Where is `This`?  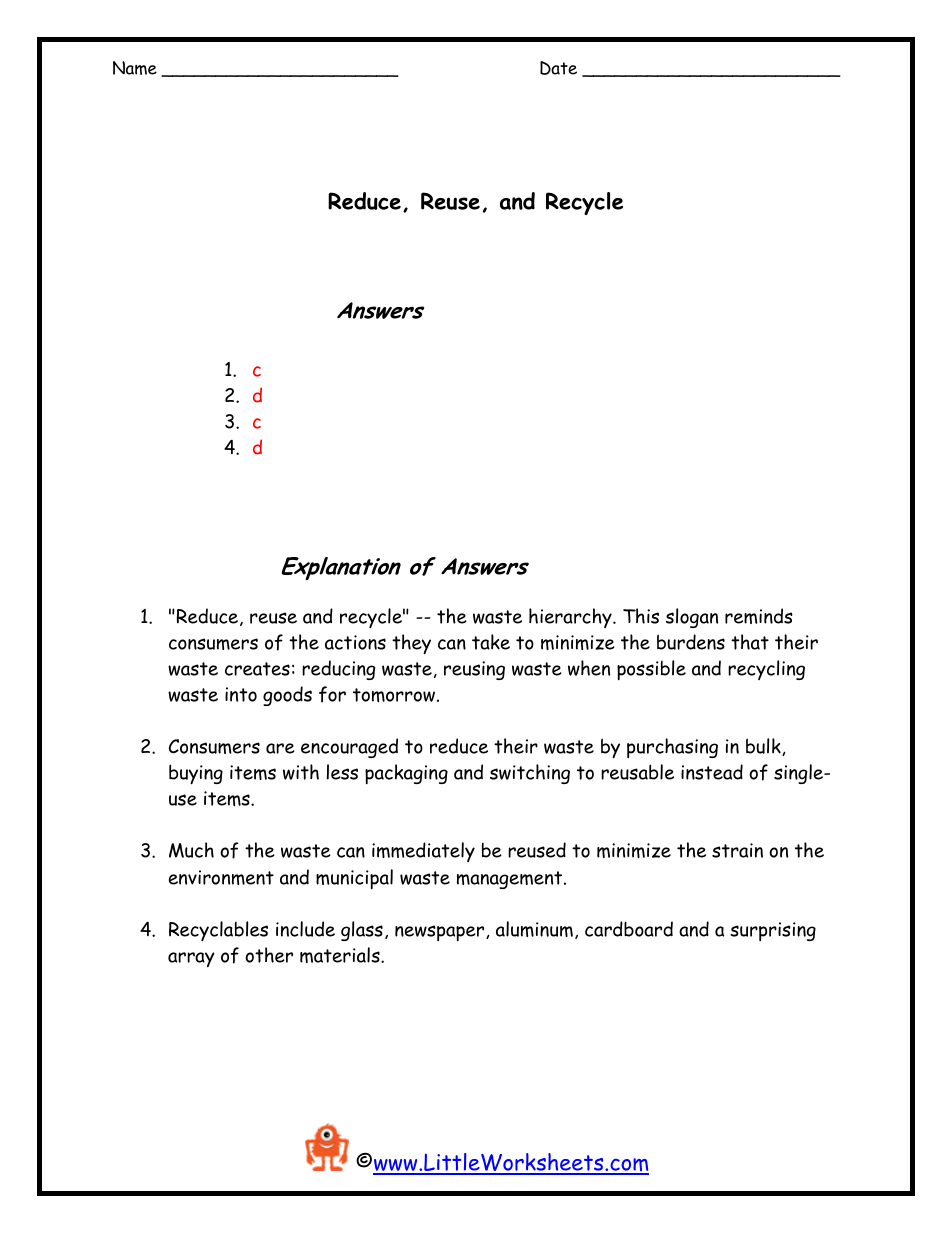 This is located at coordinates (641, 616).
